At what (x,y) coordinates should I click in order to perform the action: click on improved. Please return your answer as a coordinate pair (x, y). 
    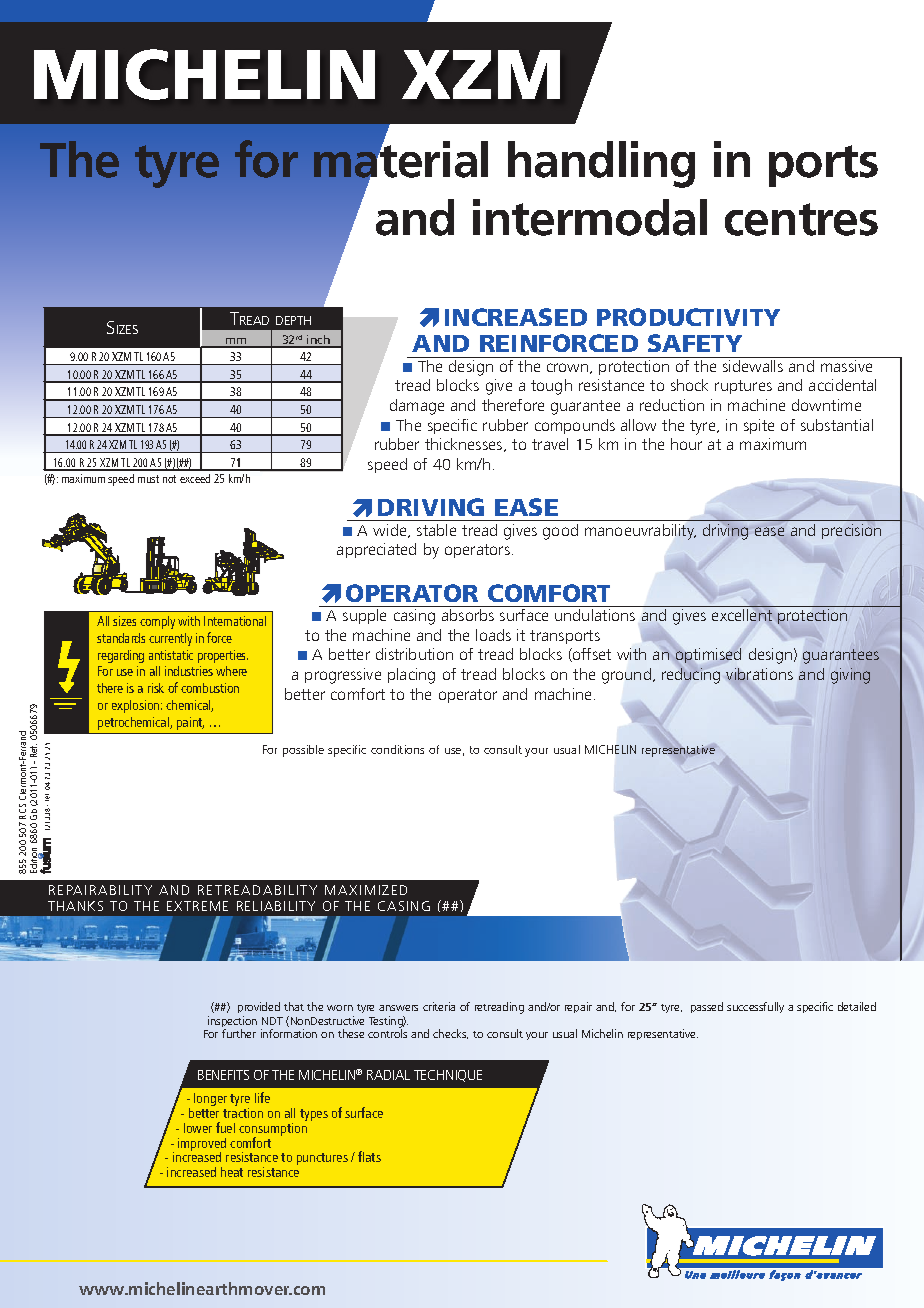
    Looking at the image, I should click on (202, 1146).
